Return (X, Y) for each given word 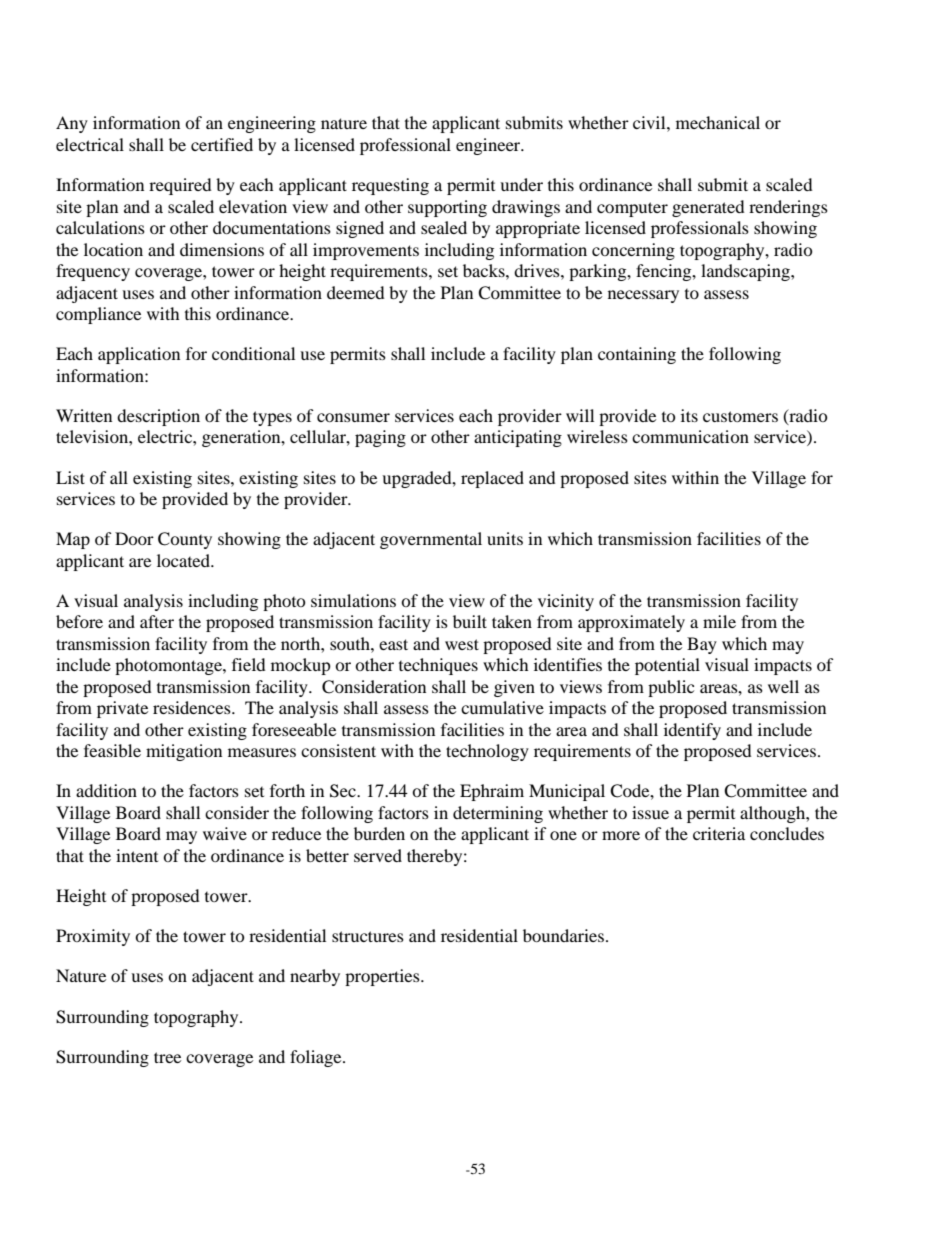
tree (167, 1057)
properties (383, 977)
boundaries (563, 935)
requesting (390, 186)
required (180, 186)
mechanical (718, 122)
